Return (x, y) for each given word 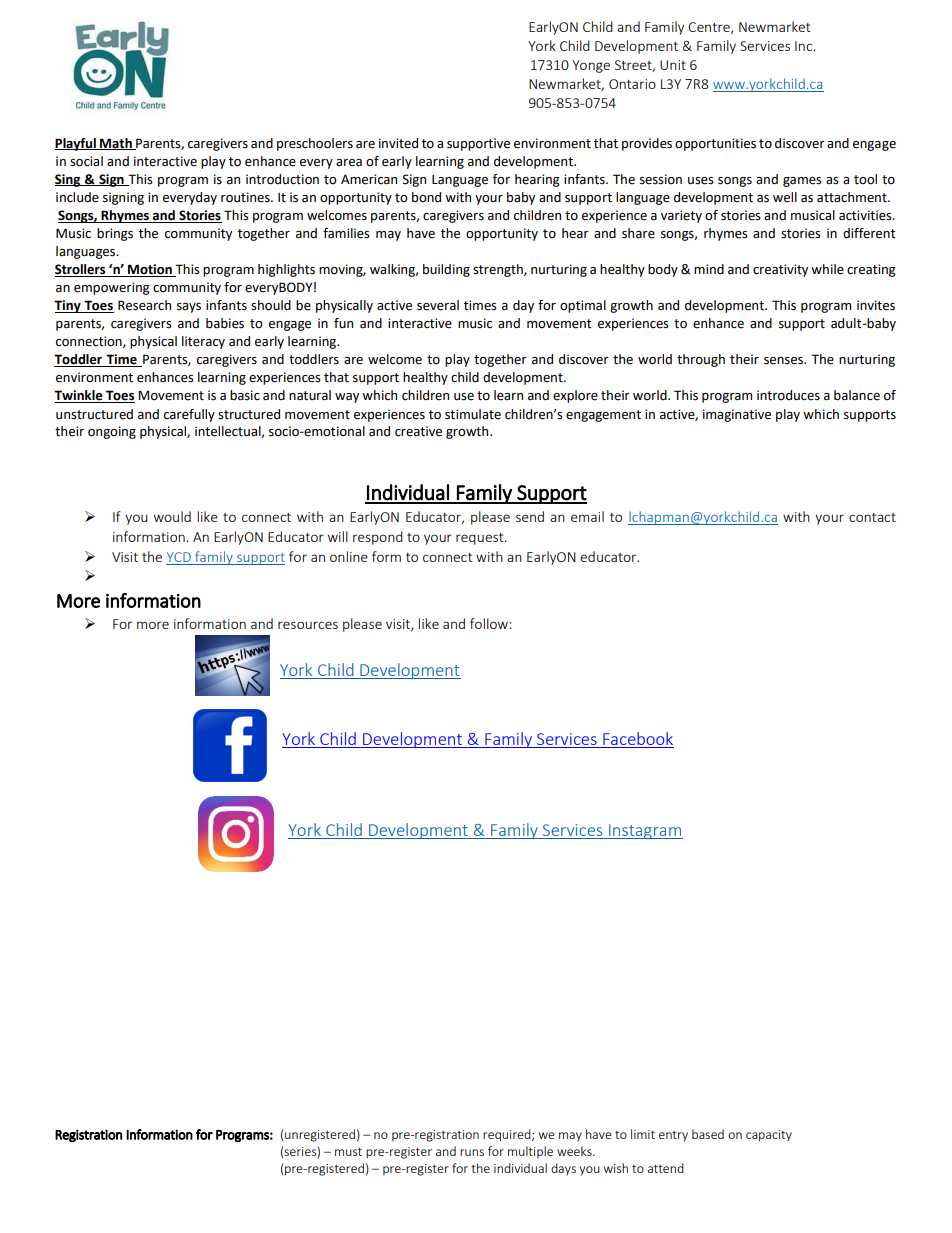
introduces (788, 395)
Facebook (638, 738)
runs (472, 1152)
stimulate (473, 414)
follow (490, 623)
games (802, 182)
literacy (203, 342)
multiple (530, 1152)
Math (116, 144)
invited (398, 143)
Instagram (645, 831)
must (348, 1151)
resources (308, 625)
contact (872, 517)
